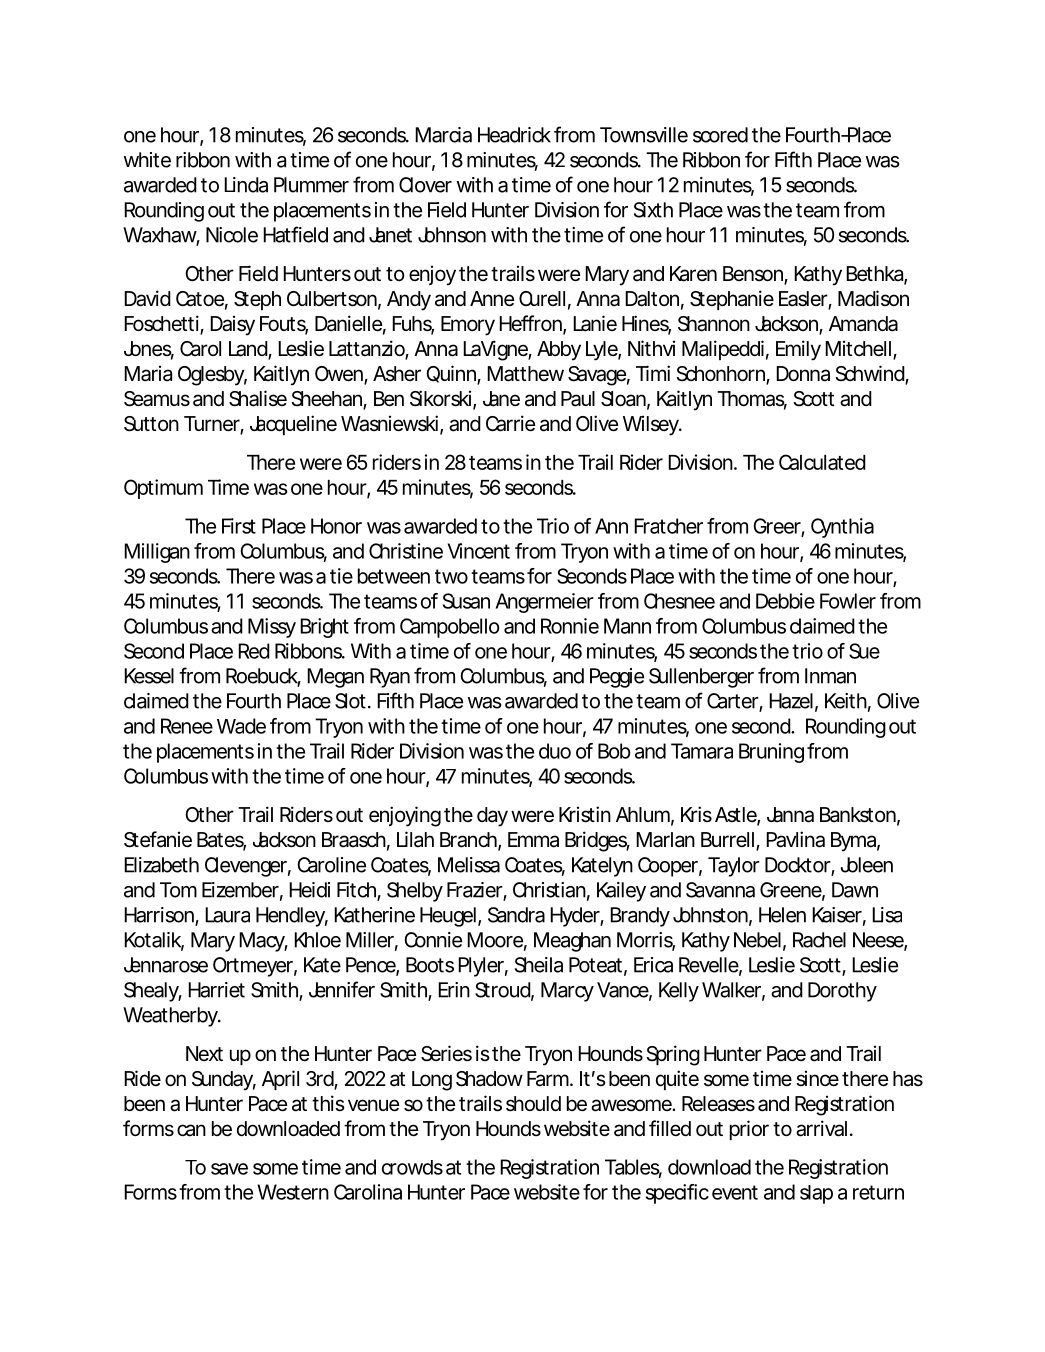 The image size is (1045, 1352). What do you see at coordinates (443, 135) in the screenshot?
I see `Marcia` at bounding box center [443, 135].
